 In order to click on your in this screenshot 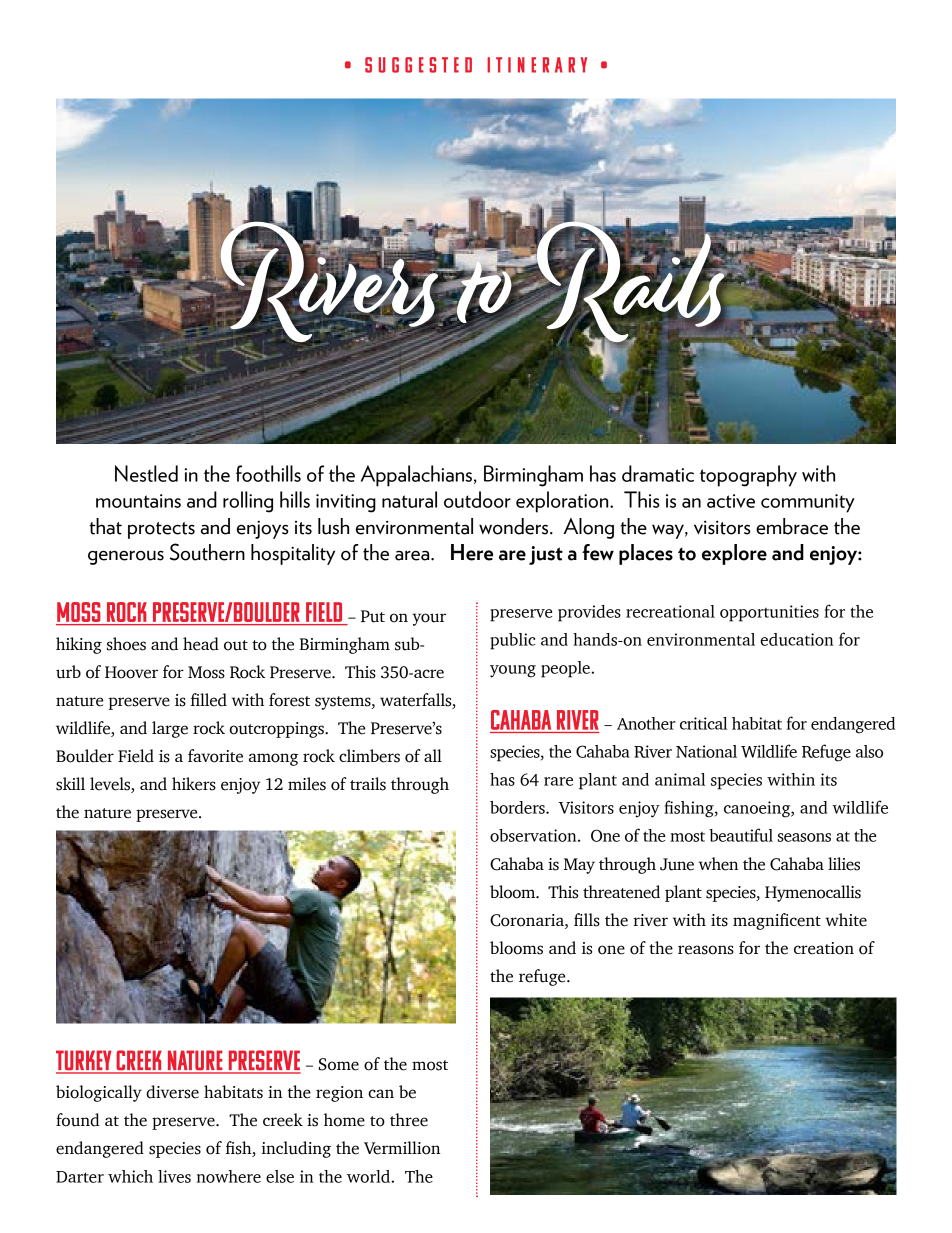, I will do `click(429, 619)`.
